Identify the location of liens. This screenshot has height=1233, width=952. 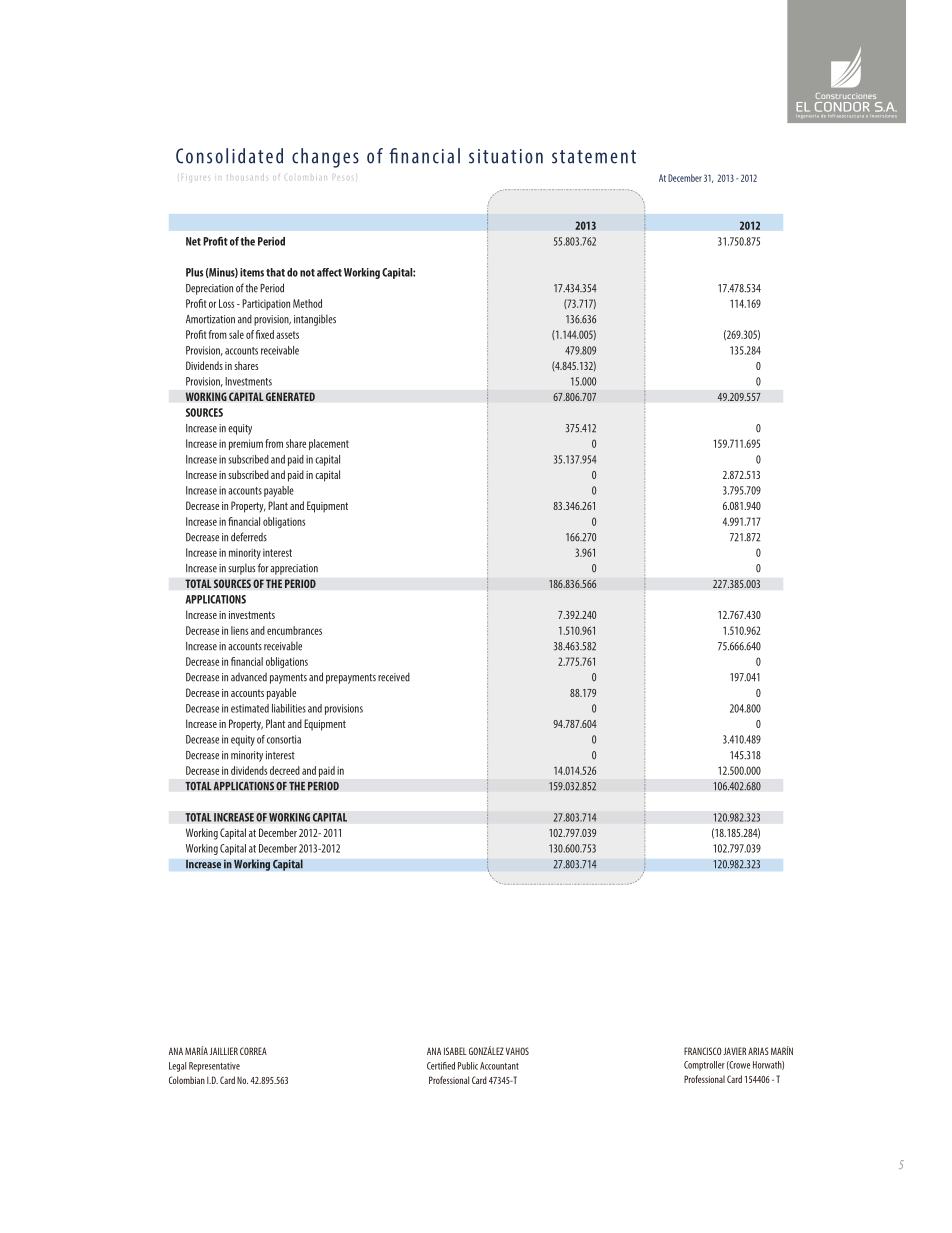
(239, 630).
